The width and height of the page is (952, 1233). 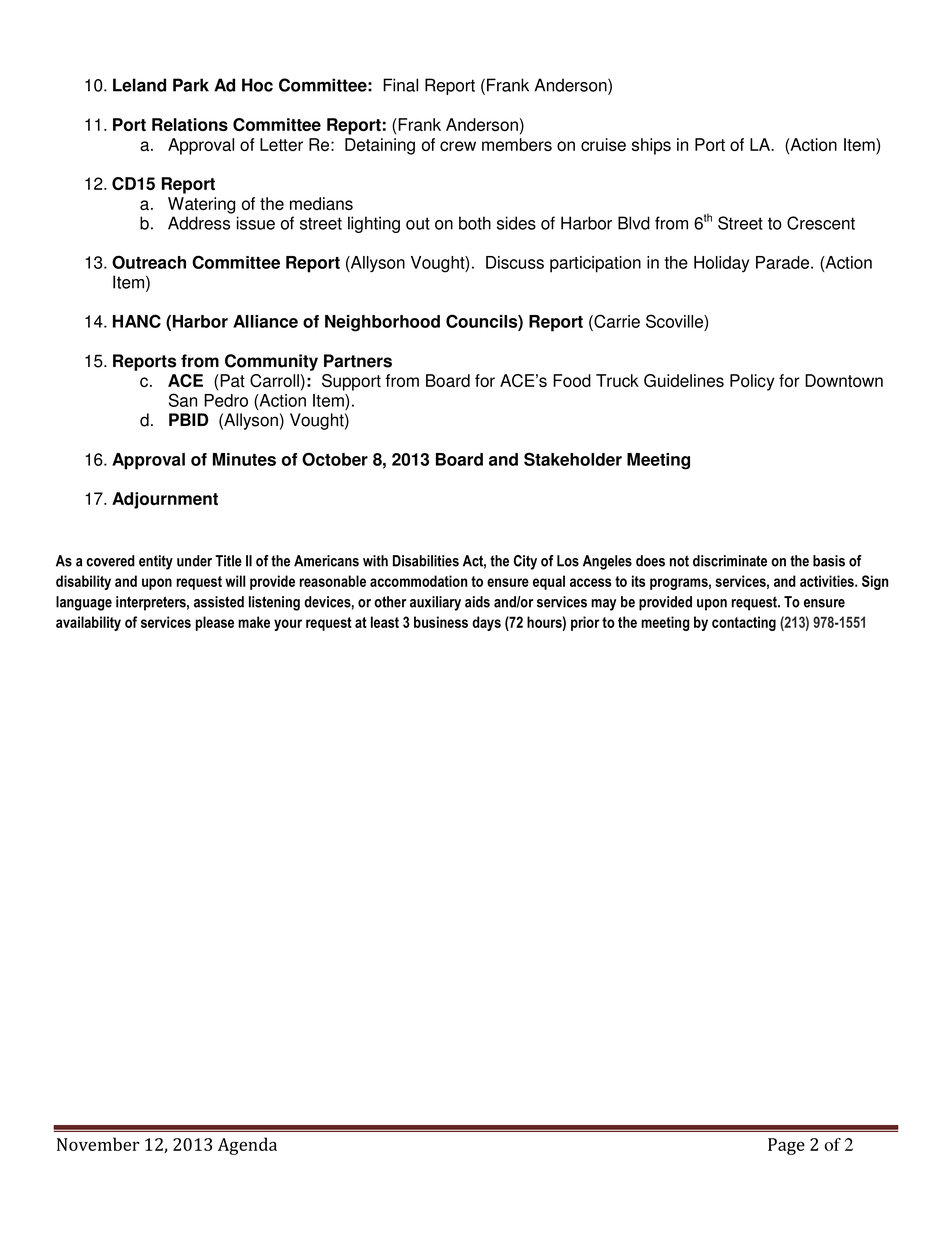 I want to click on Policy, so click(x=752, y=382).
